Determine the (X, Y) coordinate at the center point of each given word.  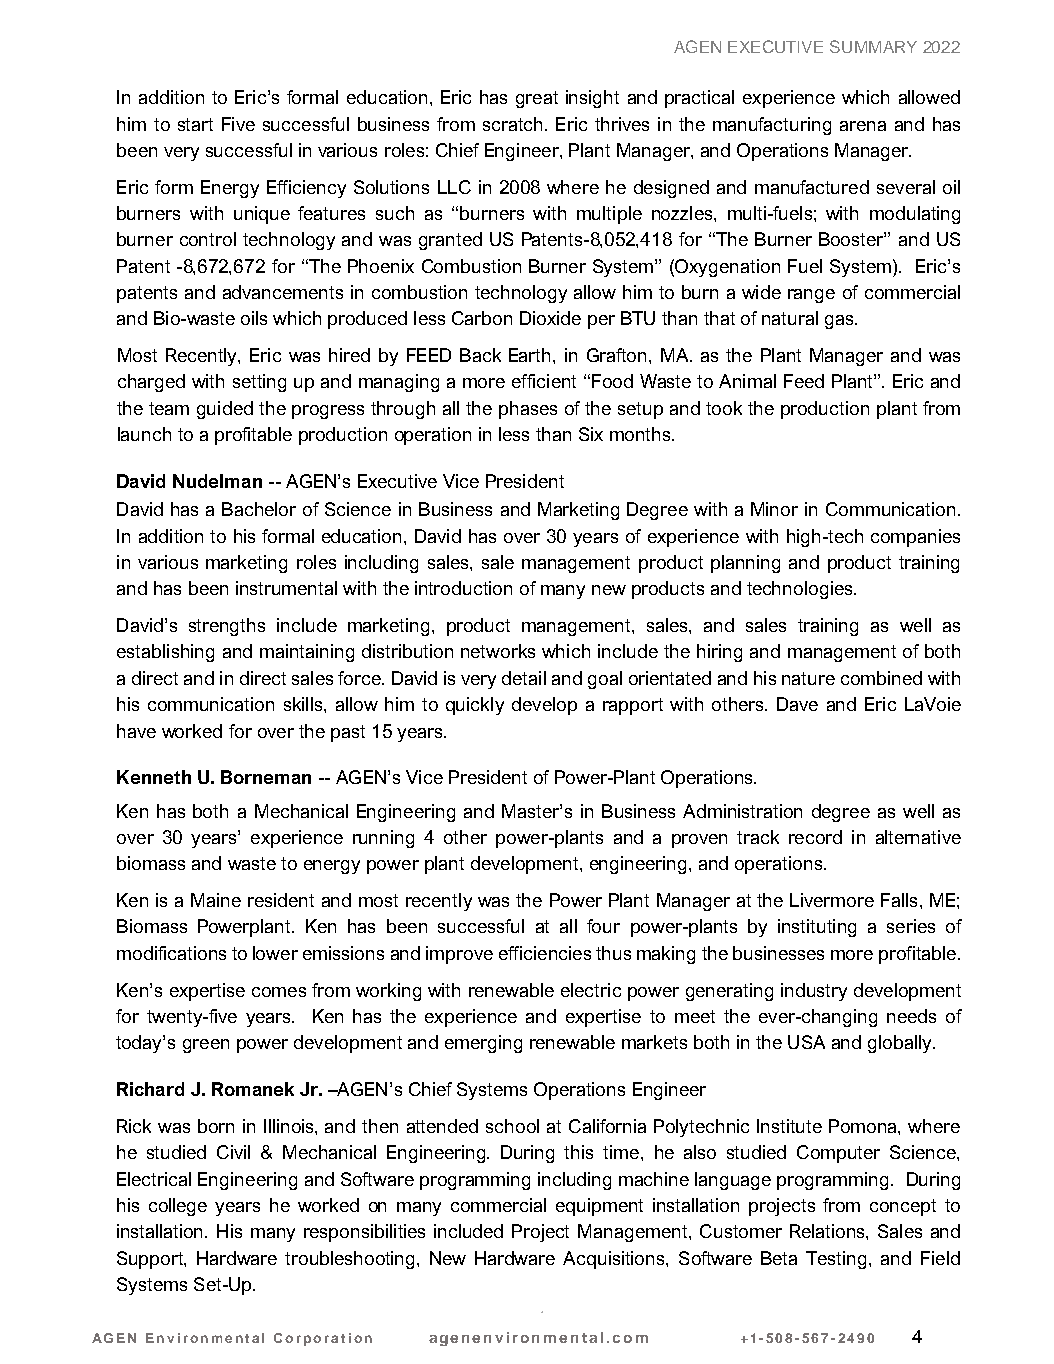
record (815, 837)
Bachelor (259, 509)
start (195, 124)
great (537, 99)
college (178, 1207)
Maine (216, 900)
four (603, 926)
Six (591, 434)
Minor (774, 509)
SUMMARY (873, 46)
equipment (599, 1207)
